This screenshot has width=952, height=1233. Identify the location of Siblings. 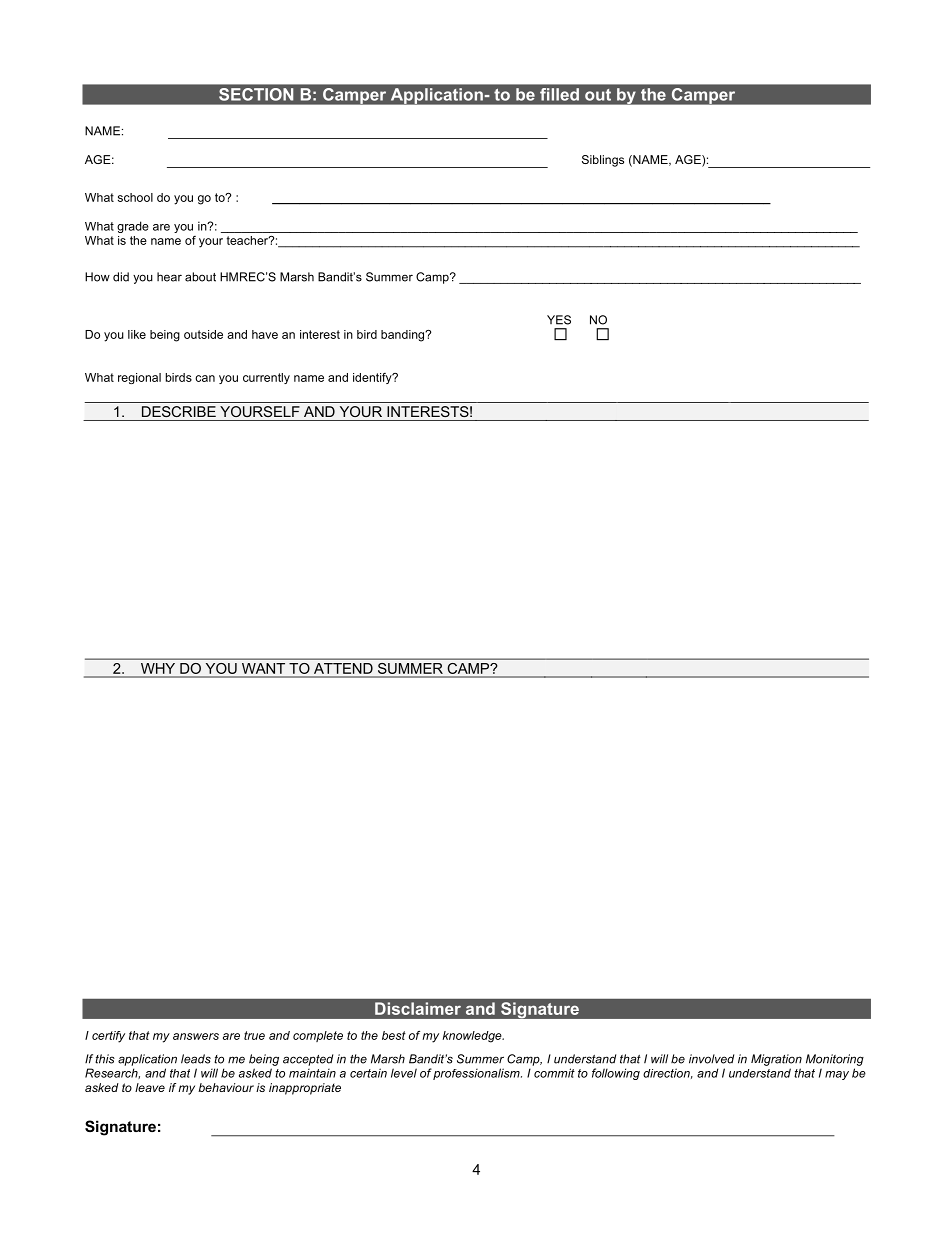
(603, 161).
